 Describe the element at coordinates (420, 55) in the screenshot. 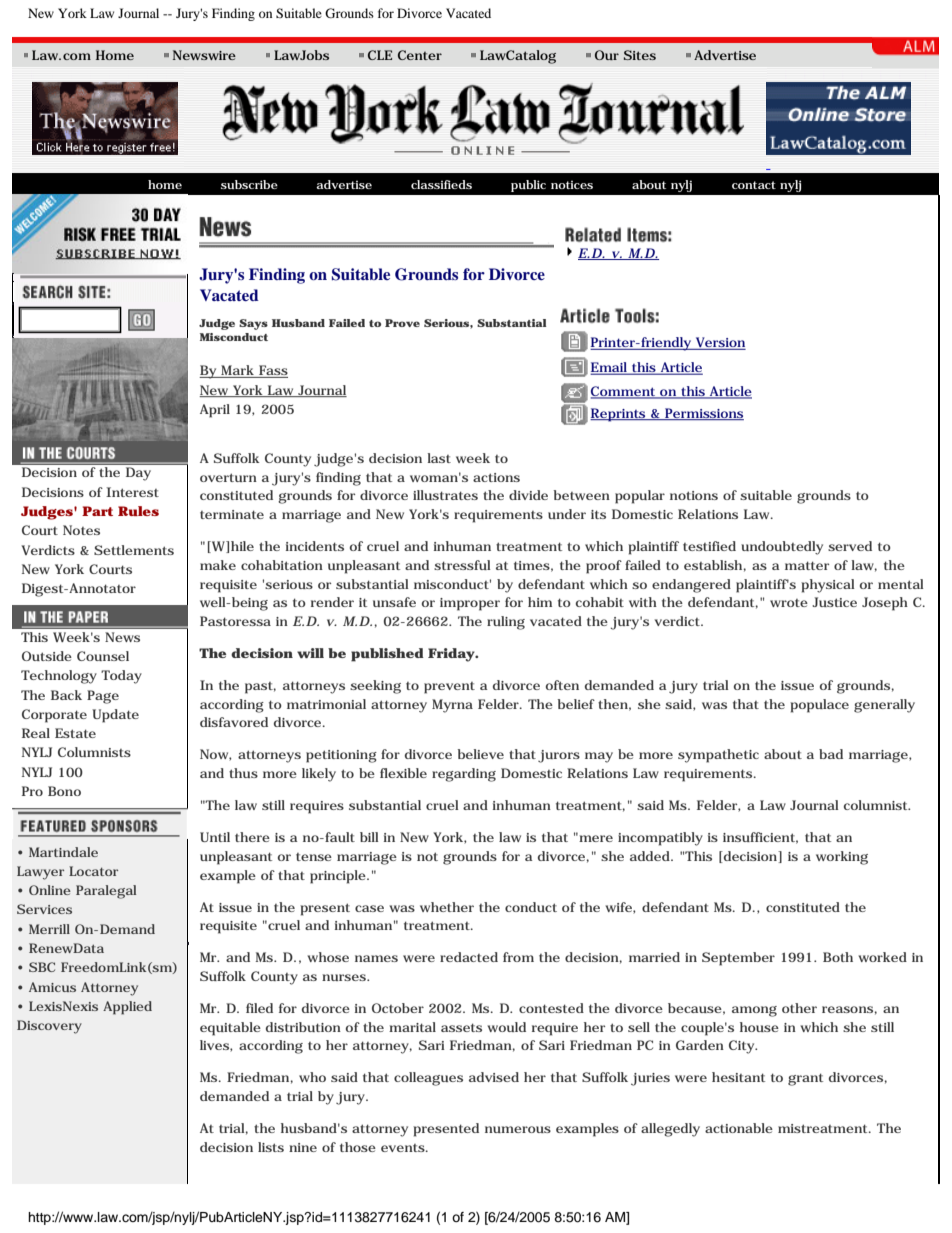

I see `Center` at that location.
